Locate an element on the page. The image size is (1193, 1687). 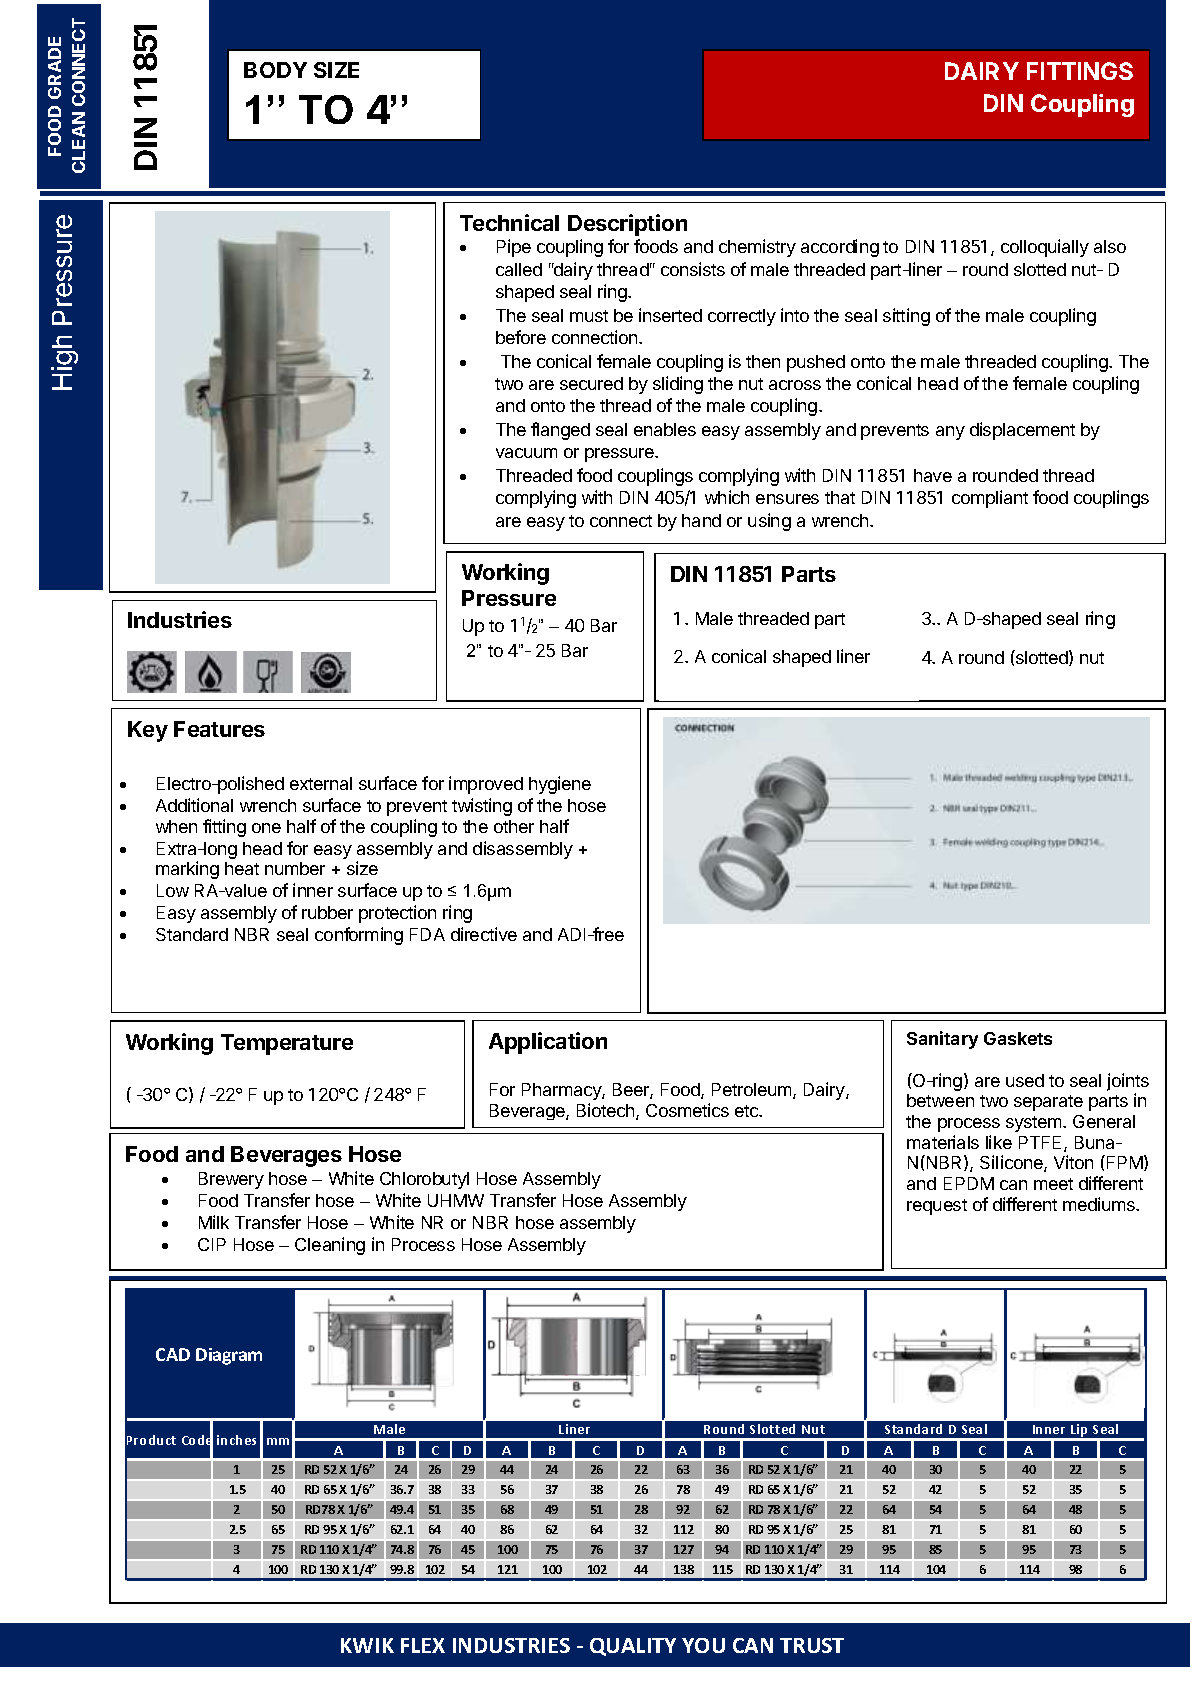
system is located at coordinates (1035, 1124).
